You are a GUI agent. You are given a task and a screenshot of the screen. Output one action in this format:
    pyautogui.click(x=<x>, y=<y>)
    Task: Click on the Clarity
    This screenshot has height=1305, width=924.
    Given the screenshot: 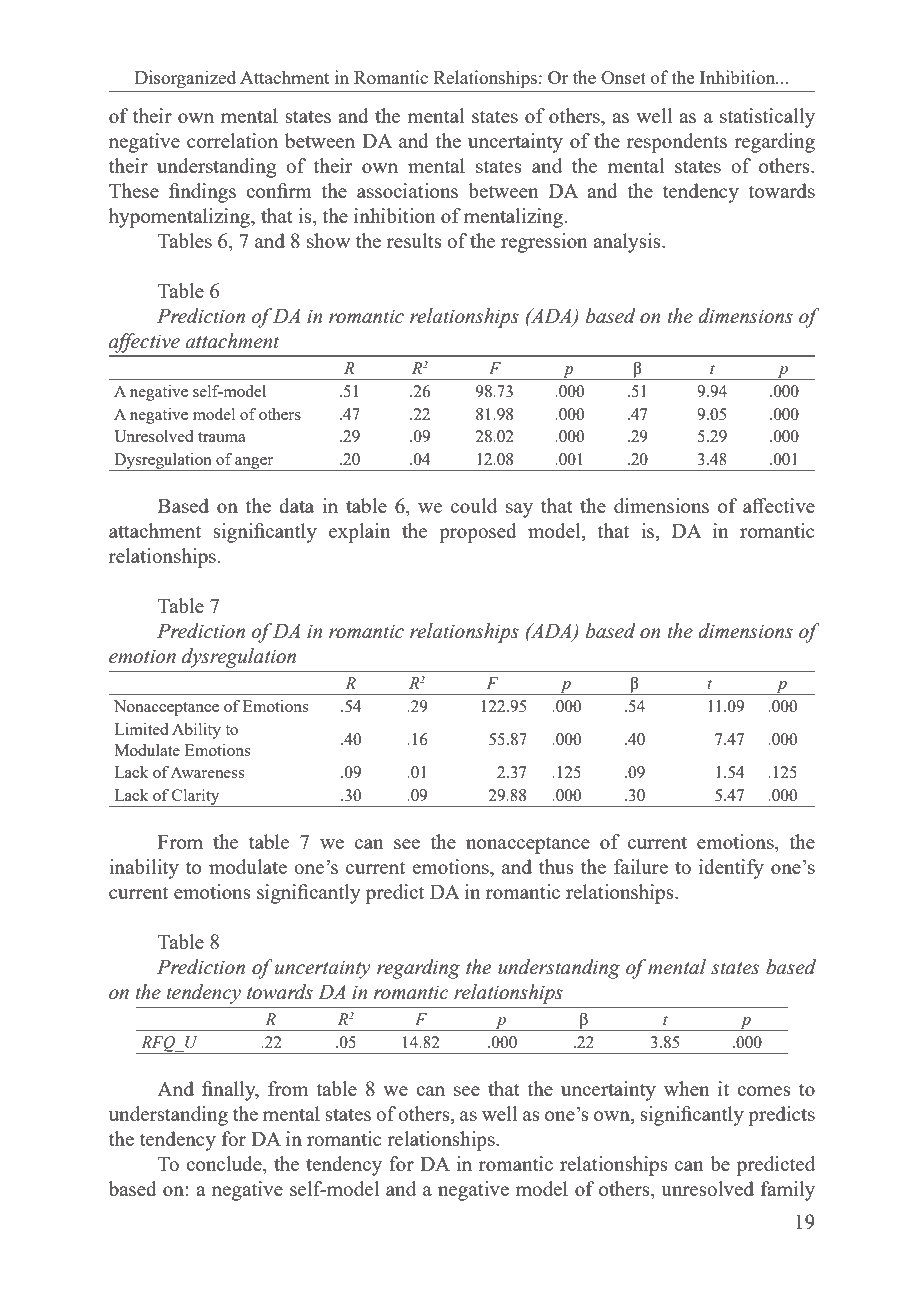 What is the action you would take?
    pyautogui.click(x=196, y=798)
